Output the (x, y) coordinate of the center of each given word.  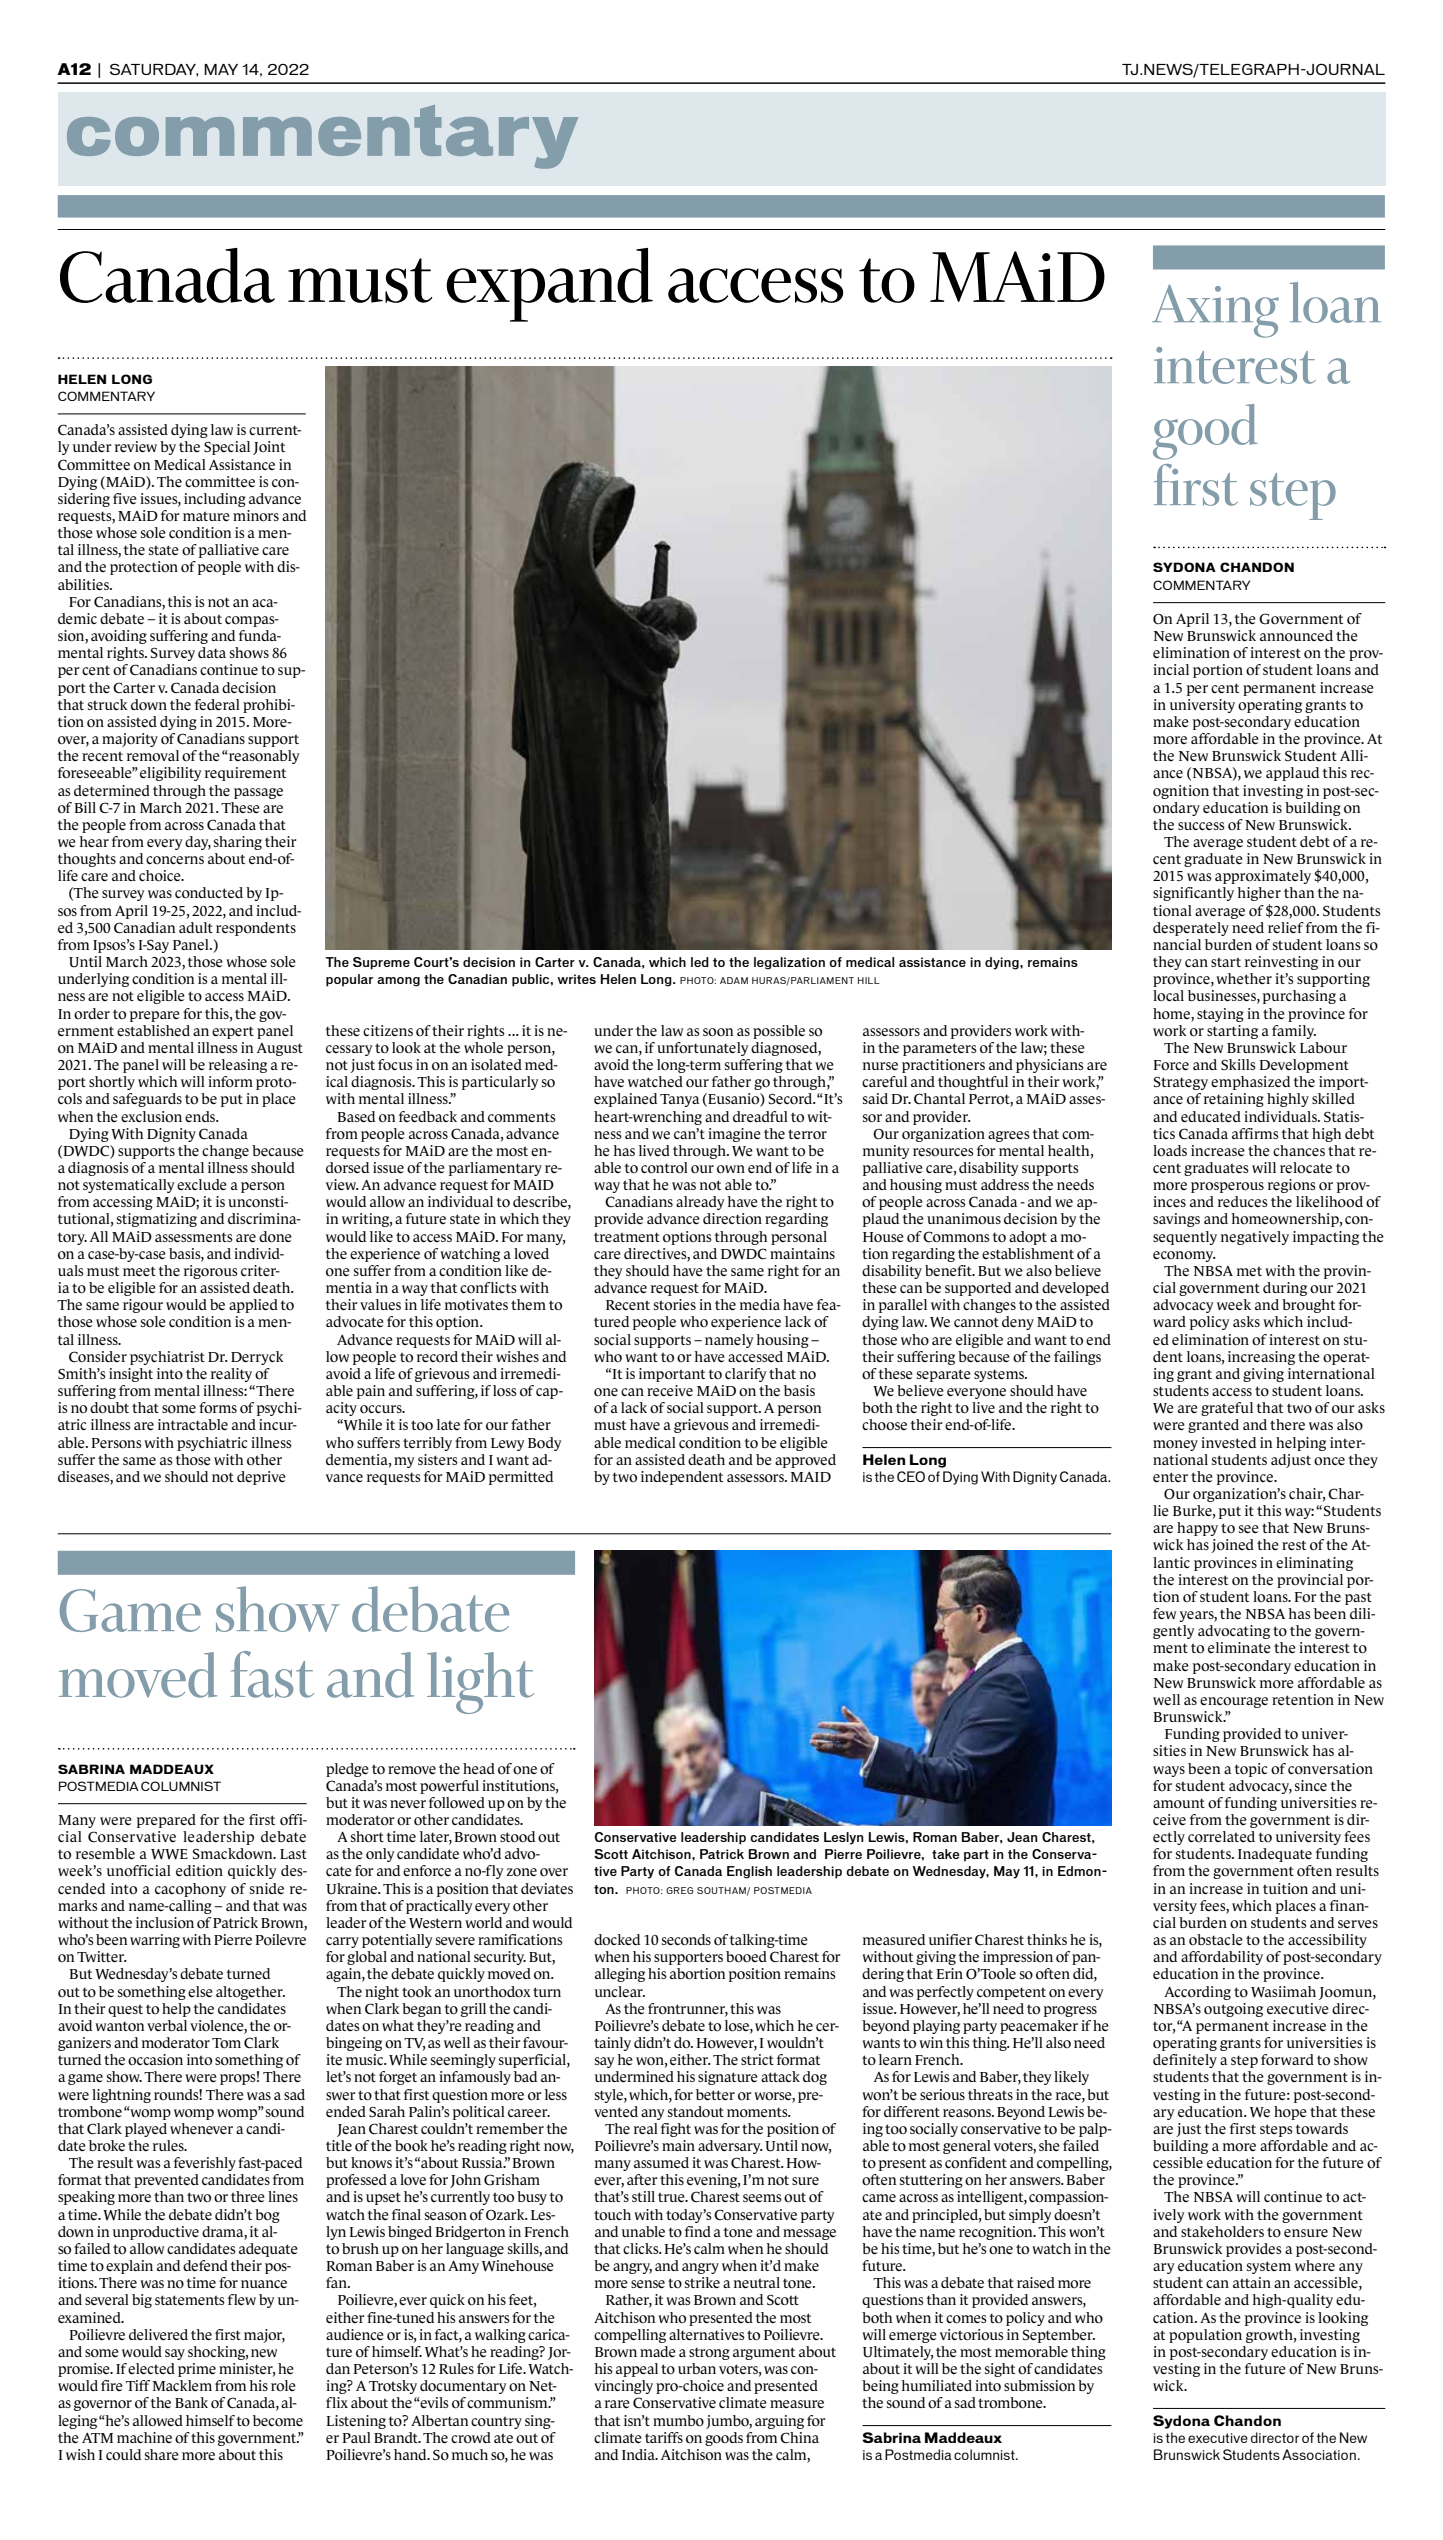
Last (293, 1854)
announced (1296, 636)
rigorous (210, 1272)
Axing (1215, 311)
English (749, 1872)
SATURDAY (154, 70)
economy (1184, 1256)
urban (697, 2368)
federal (217, 704)
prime (197, 2370)
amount (1179, 1804)
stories (675, 1305)
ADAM (734, 980)
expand (549, 285)
